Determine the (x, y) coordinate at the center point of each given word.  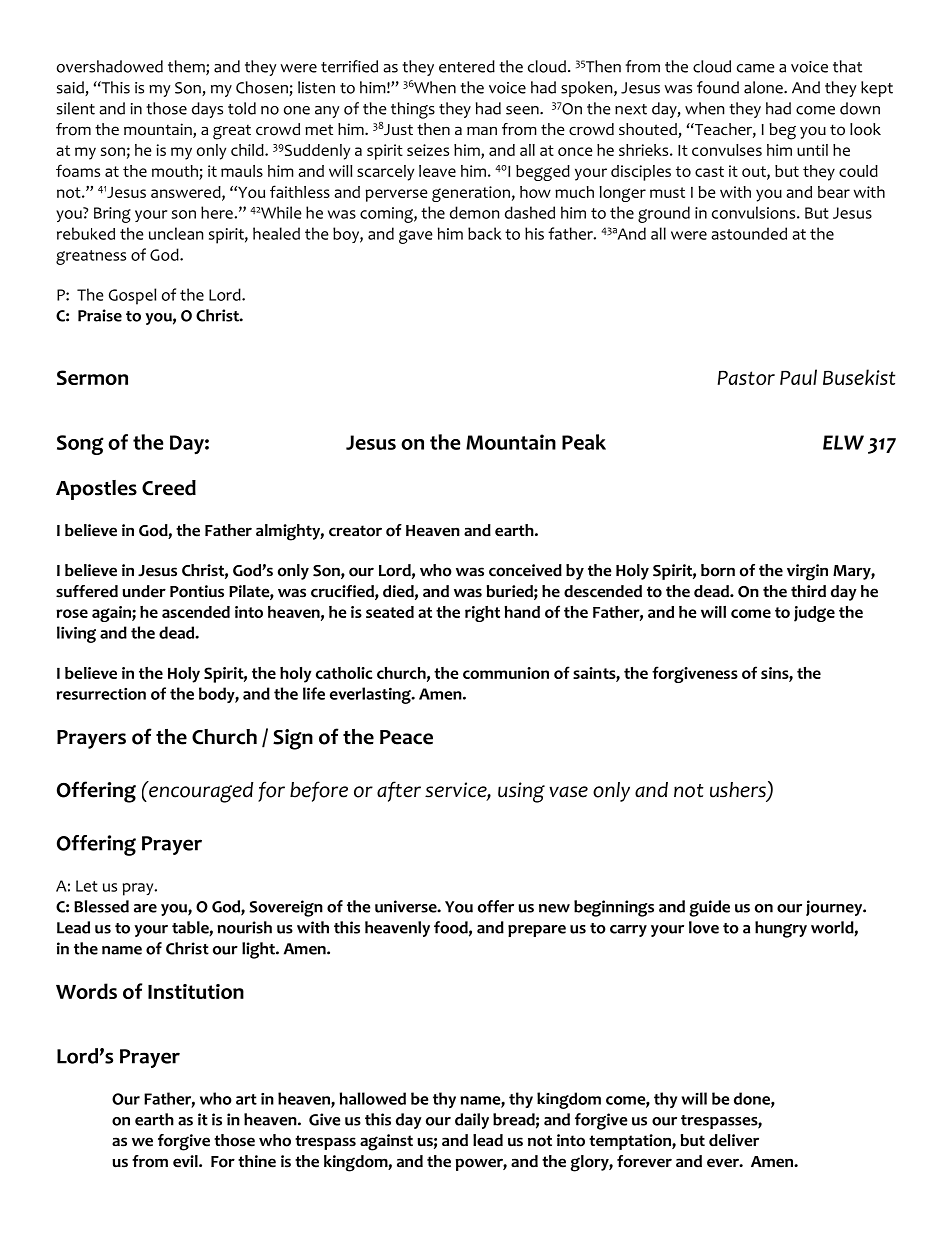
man (482, 130)
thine (257, 1161)
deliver (734, 1140)
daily (472, 1121)
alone (764, 87)
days (207, 110)
